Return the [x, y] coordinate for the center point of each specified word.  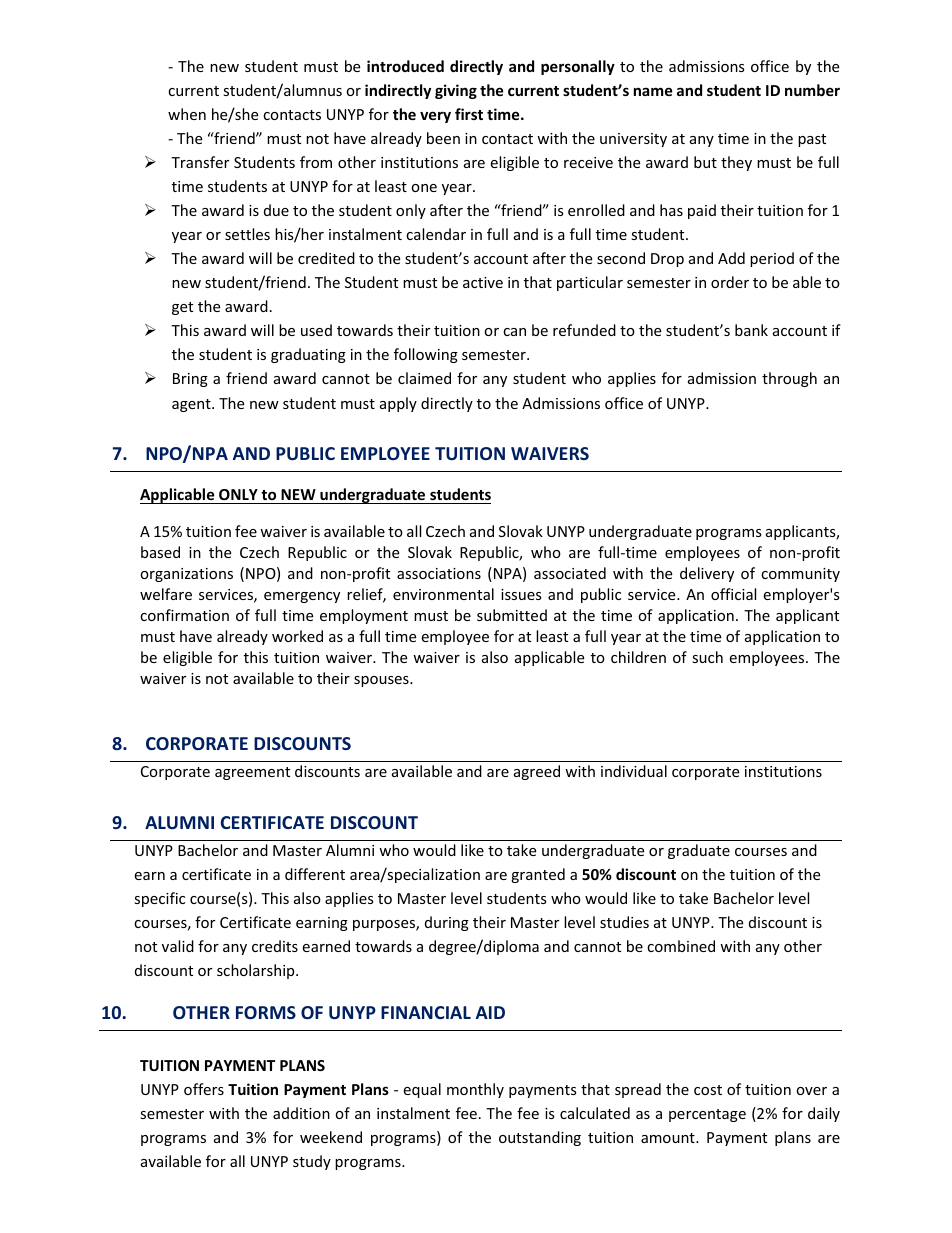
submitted [512, 615]
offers [204, 1089]
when [187, 114]
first [469, 114]
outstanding [540, 1138]
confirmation [184, 615]
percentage [707, 1115]
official [733, 594]
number [812, 90]
